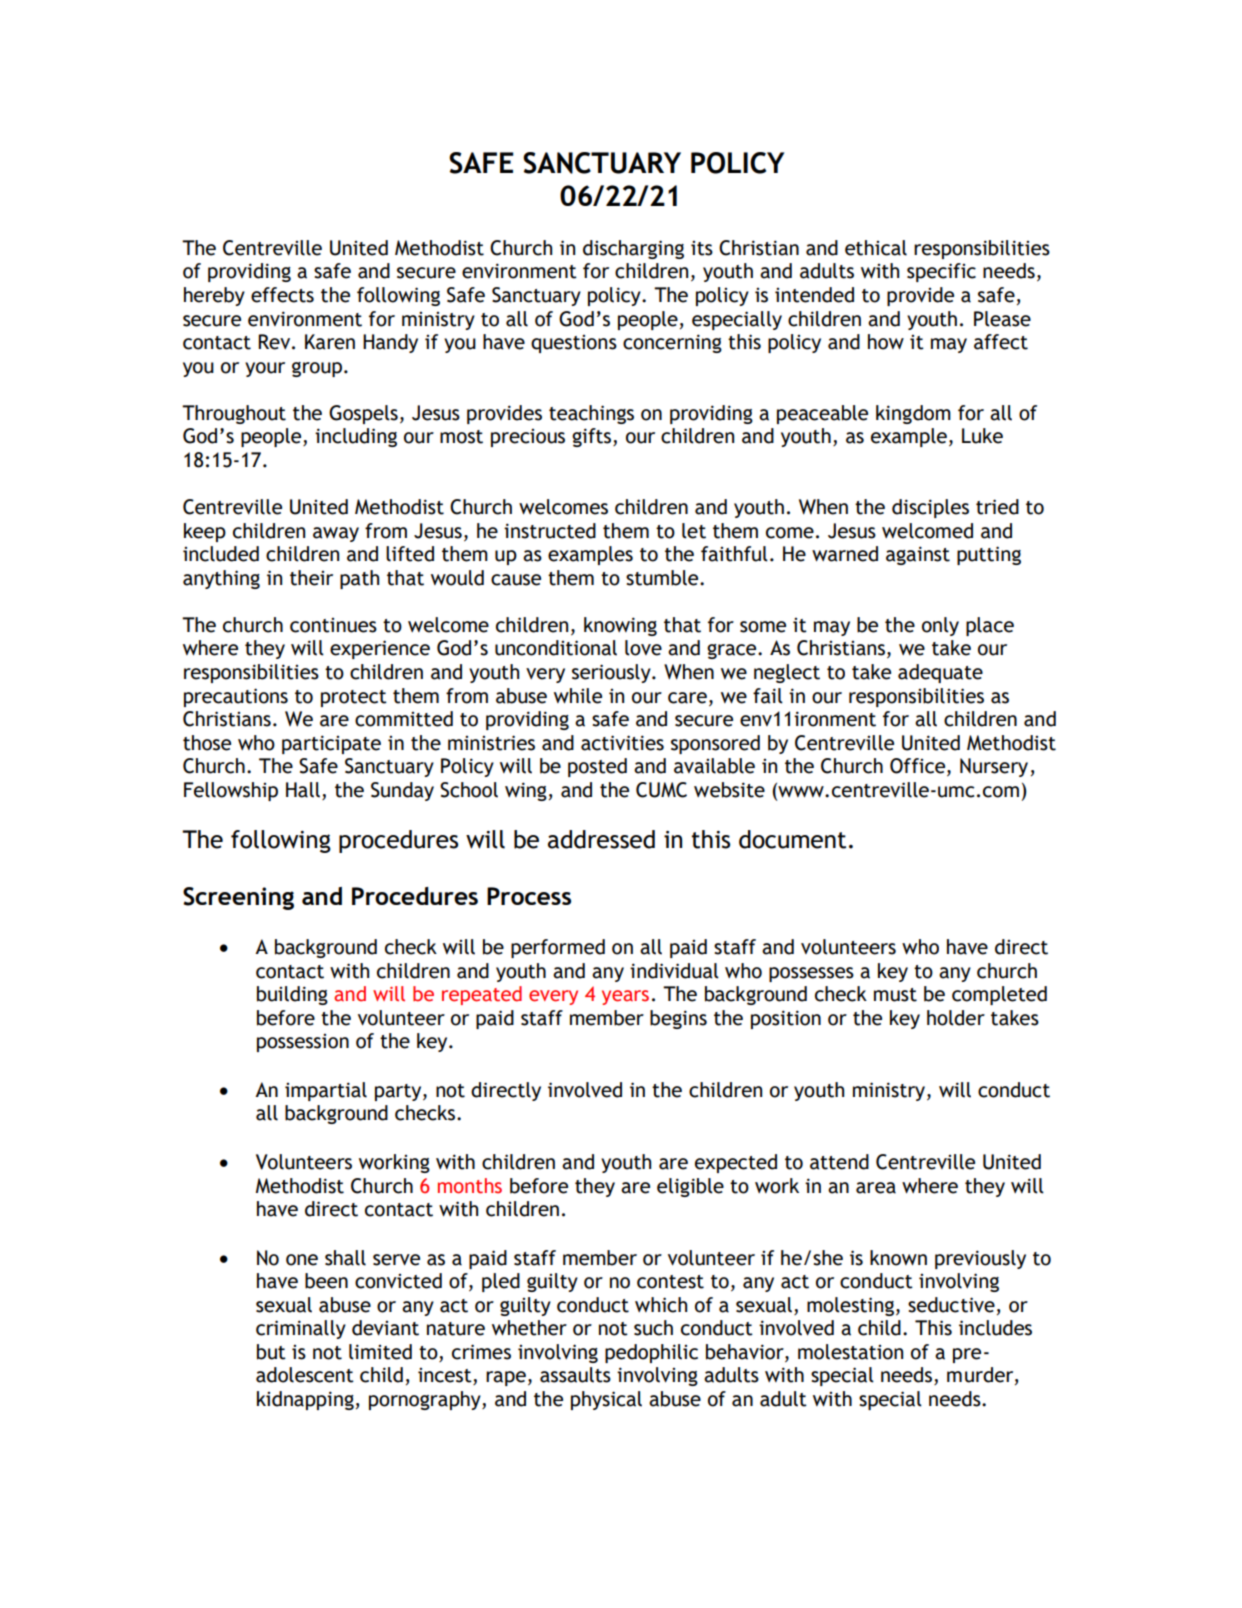 This page has width=1242, height=1608. What do you see at coordinates (839, 1162) in the page?
I see `attend` at bounding box center [839, 1162].
